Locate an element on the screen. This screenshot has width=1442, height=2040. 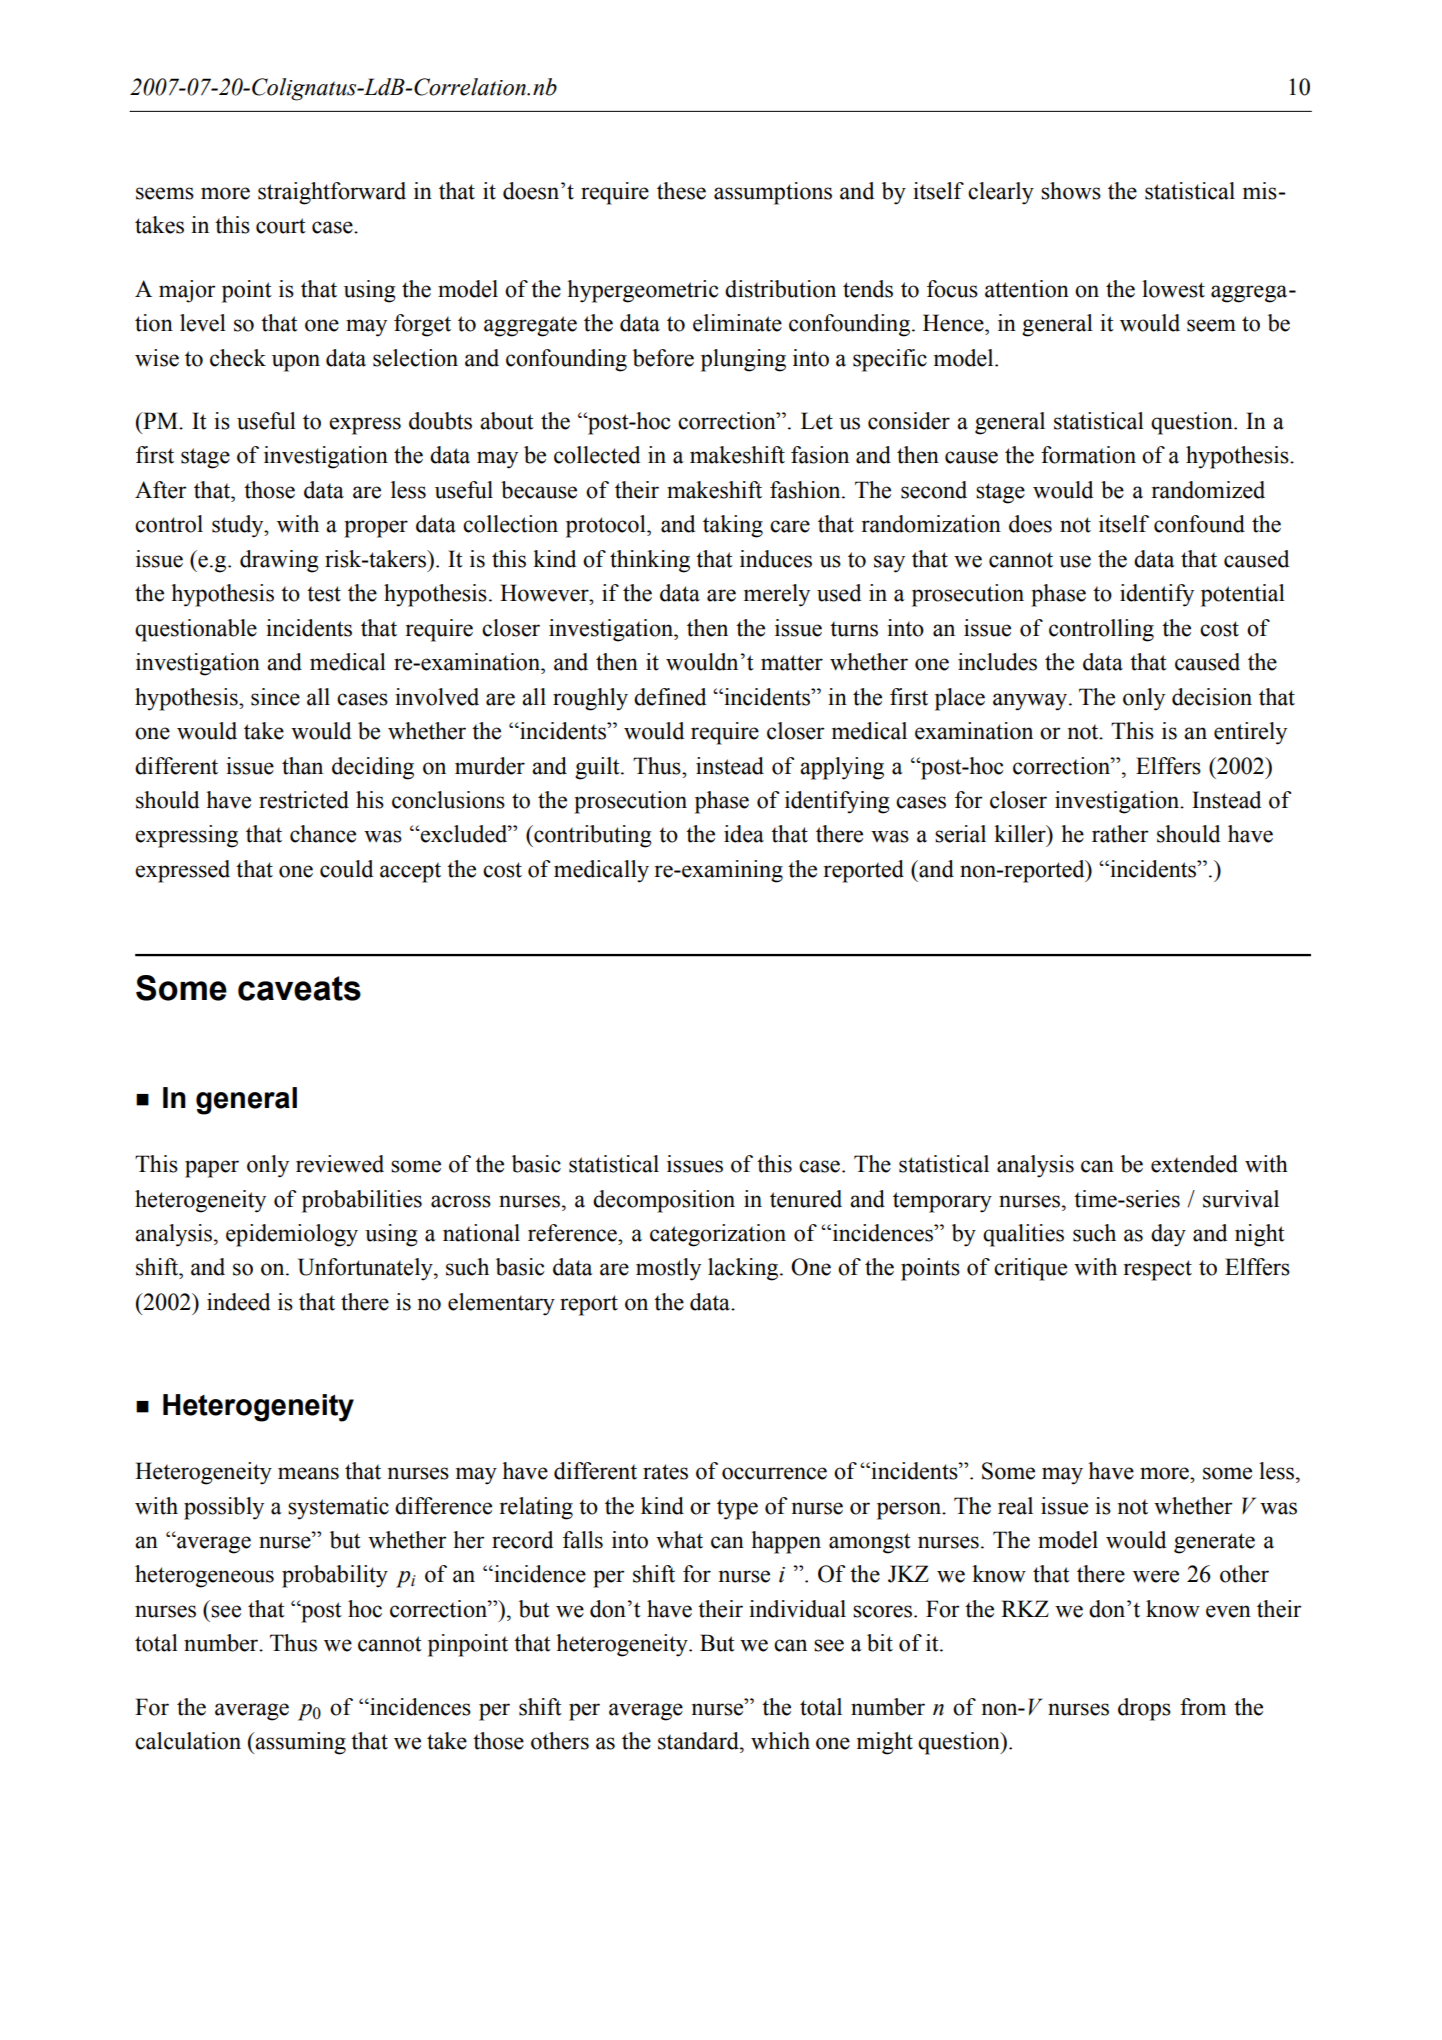
court is located at coordinates (281, 226).
